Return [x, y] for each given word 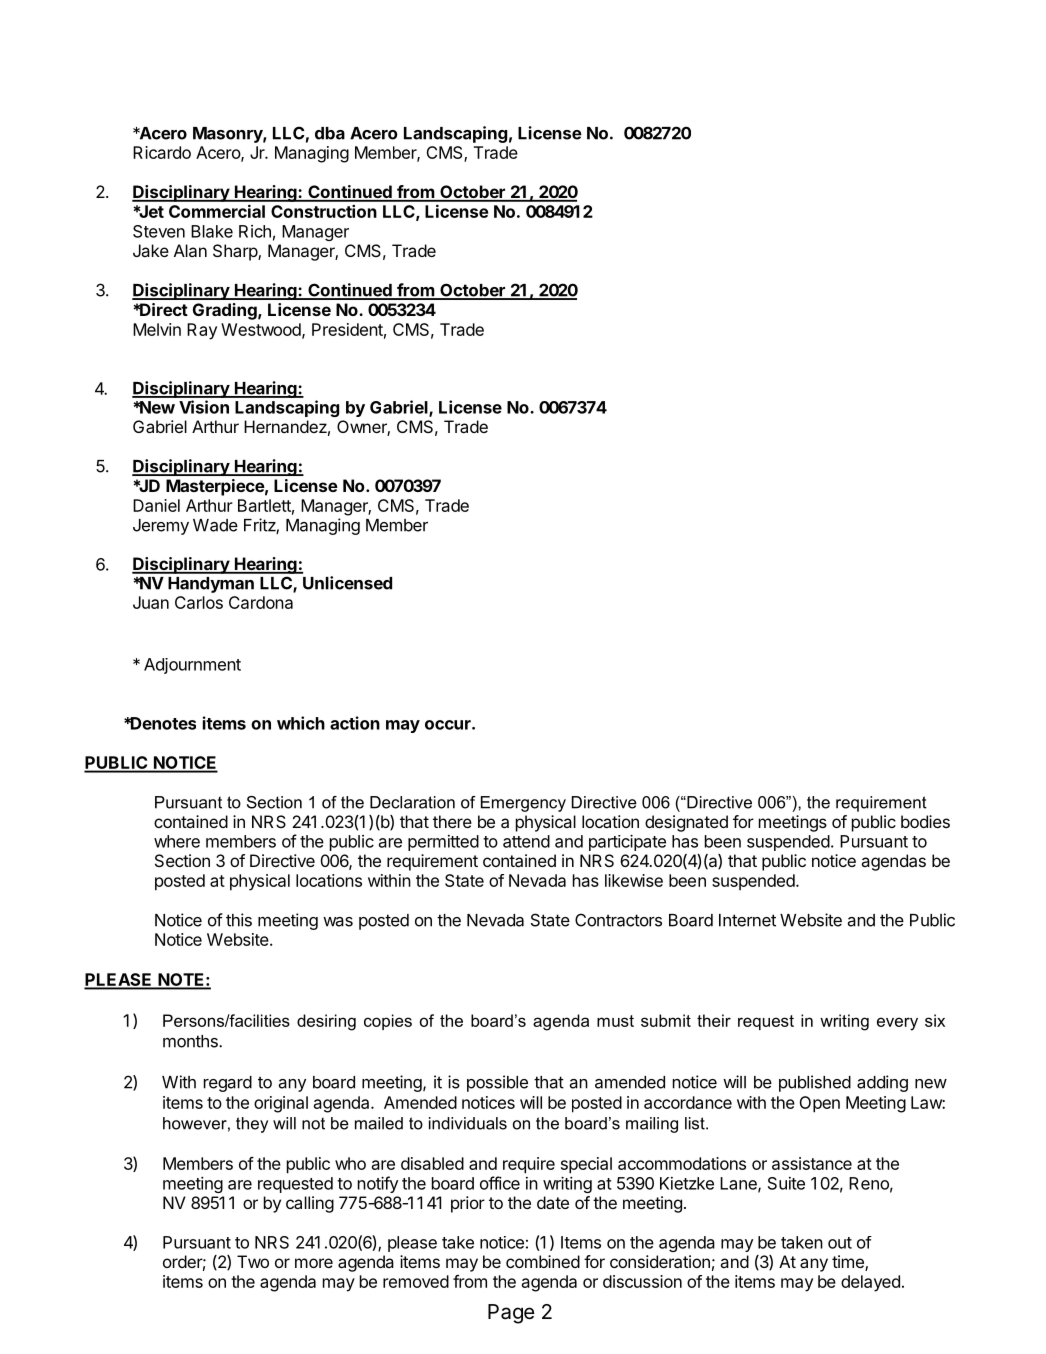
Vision [204, 407]
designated [686, 823]
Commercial [217, 211]
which [301, 723]
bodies [925, 821]
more [314, 1263]
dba [330, 133]
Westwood [262, 330]
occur [449, 725]
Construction [324, 211]
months [191, 1041]
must [615, 1021]
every [897, 1024]
